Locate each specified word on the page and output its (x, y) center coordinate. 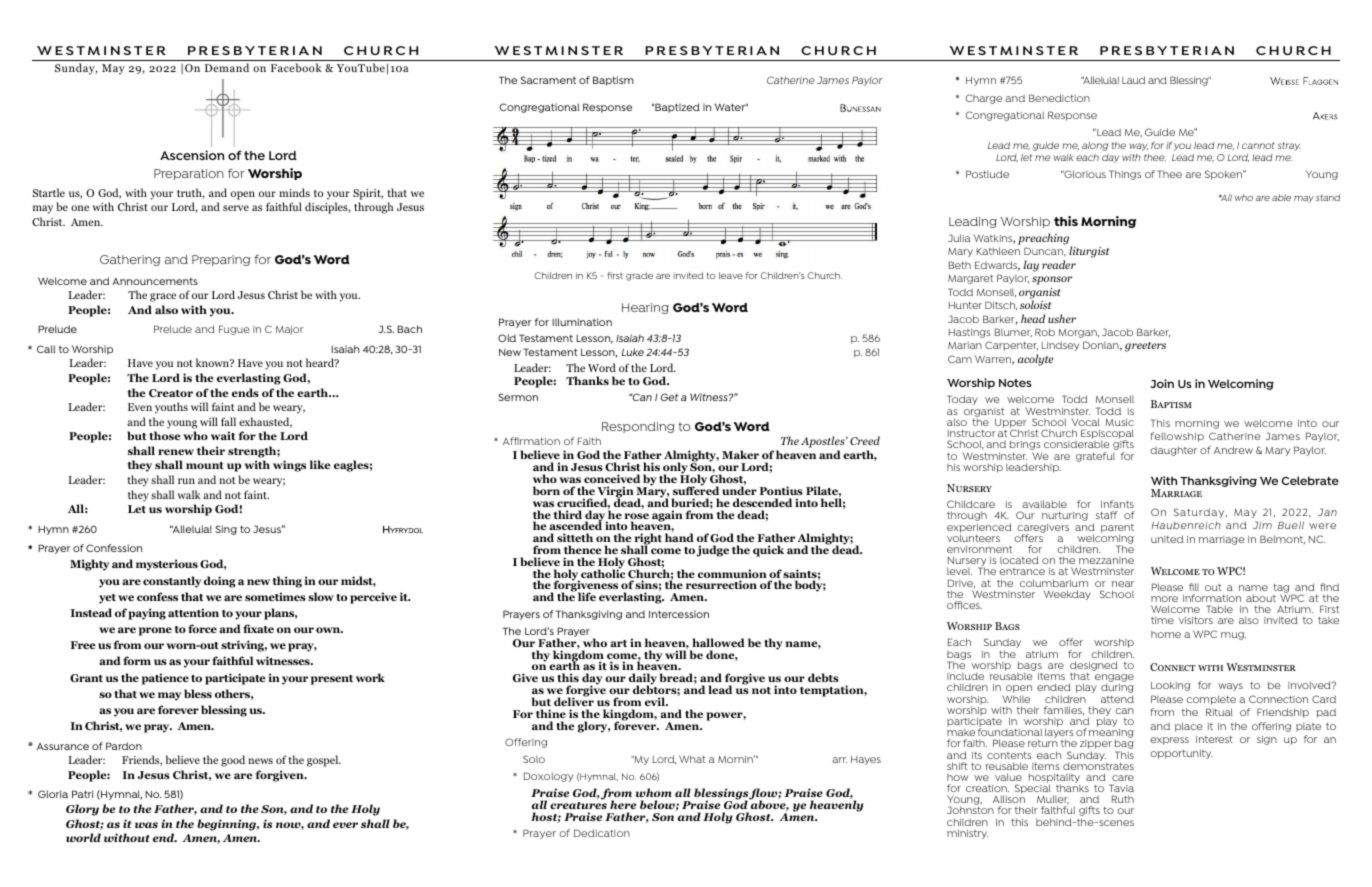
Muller (1053, 800)
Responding (638, 427)
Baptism (613, 81)
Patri (82, 794)
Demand (227, 67)
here (623, 804)
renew (176, 452)
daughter (1173, 451)
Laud (1133, 80)
